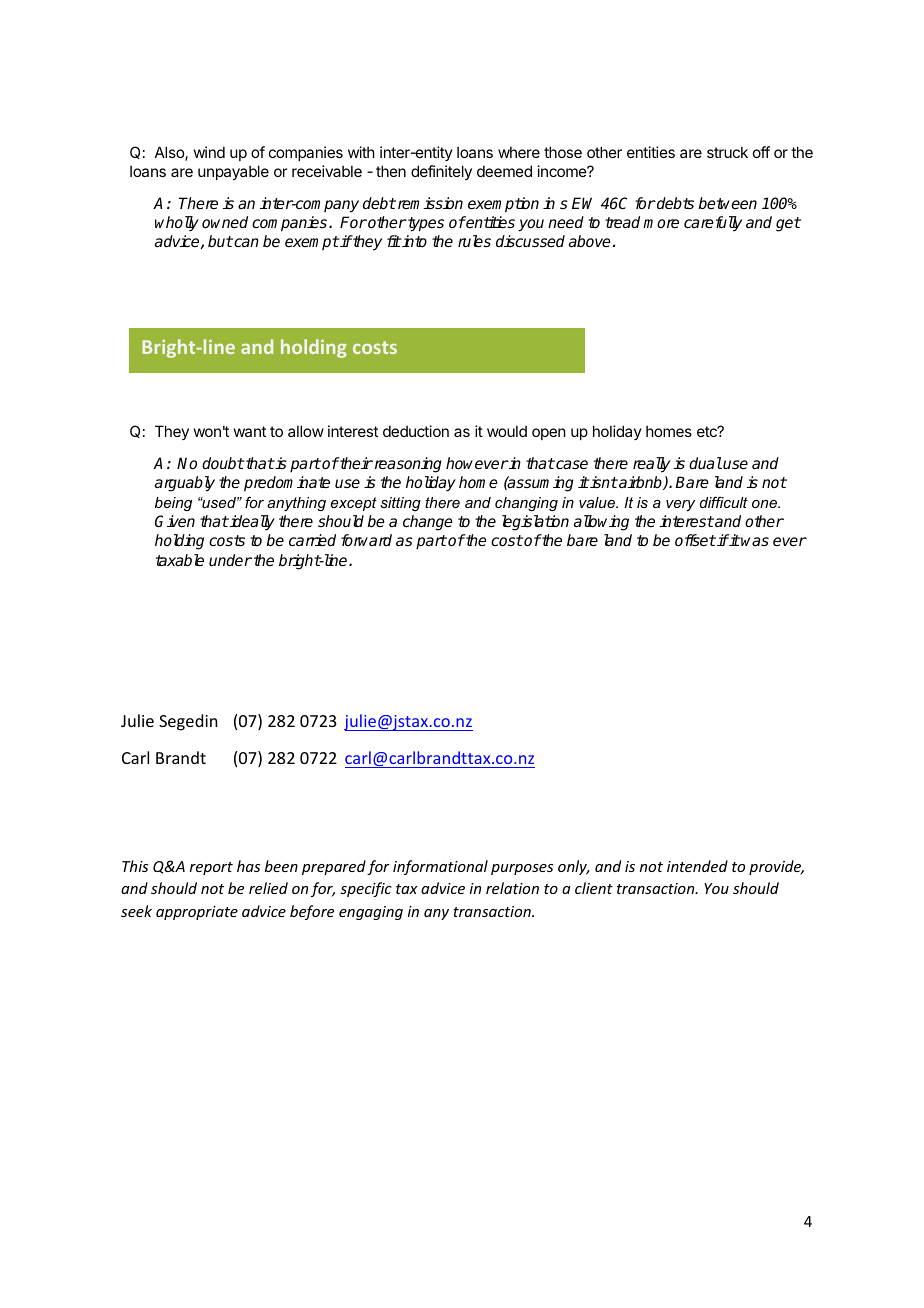 This image has width=924, height=1308. Describe the element at coordinates (776, 867) in the image. I see `provide` at that location.
